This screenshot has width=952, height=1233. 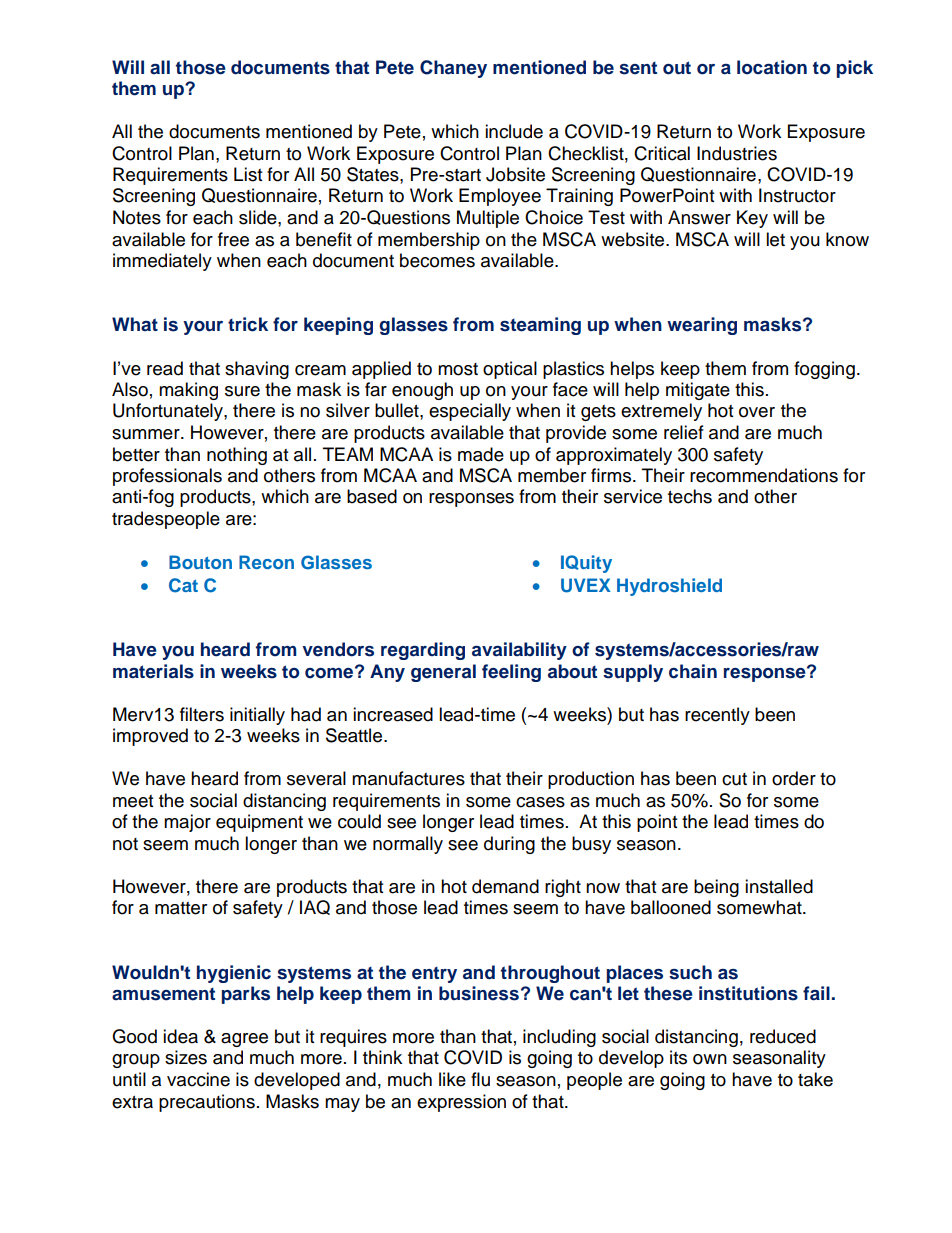 What do you see at coordinates (693, 671) in the screenshot?
I see `chain` at bounding box center [693, 671].
